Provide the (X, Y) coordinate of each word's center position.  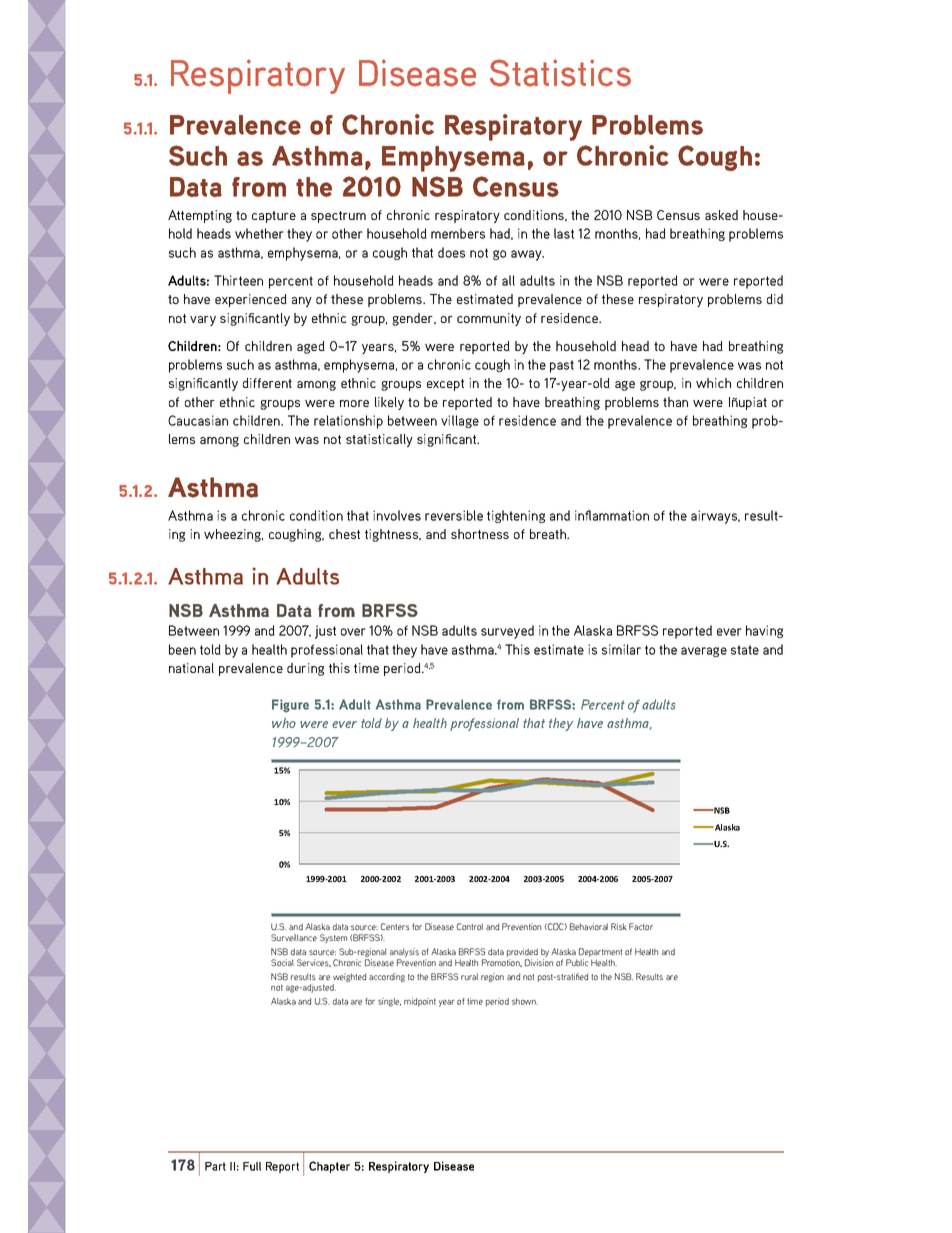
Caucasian (198, 420)
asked (721, 215)
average (704, 652)
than (675, 402)
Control (470, 926)
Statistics (560, 73)
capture (274, 217)
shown (525, 1001)
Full (252, 1166)
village (460, 421)
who (284, 723)
